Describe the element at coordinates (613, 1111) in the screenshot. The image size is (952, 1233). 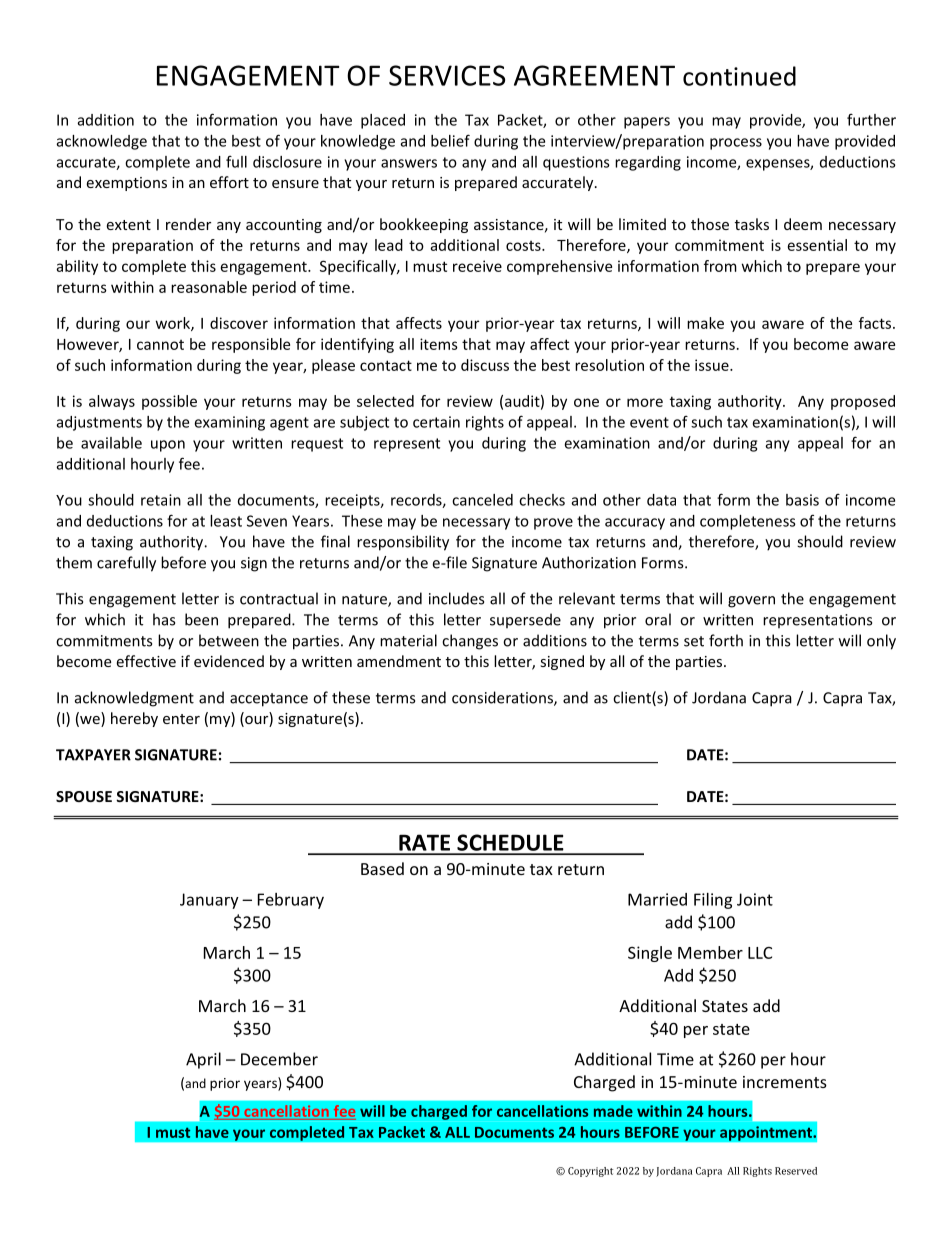
I see `made` at that location.
